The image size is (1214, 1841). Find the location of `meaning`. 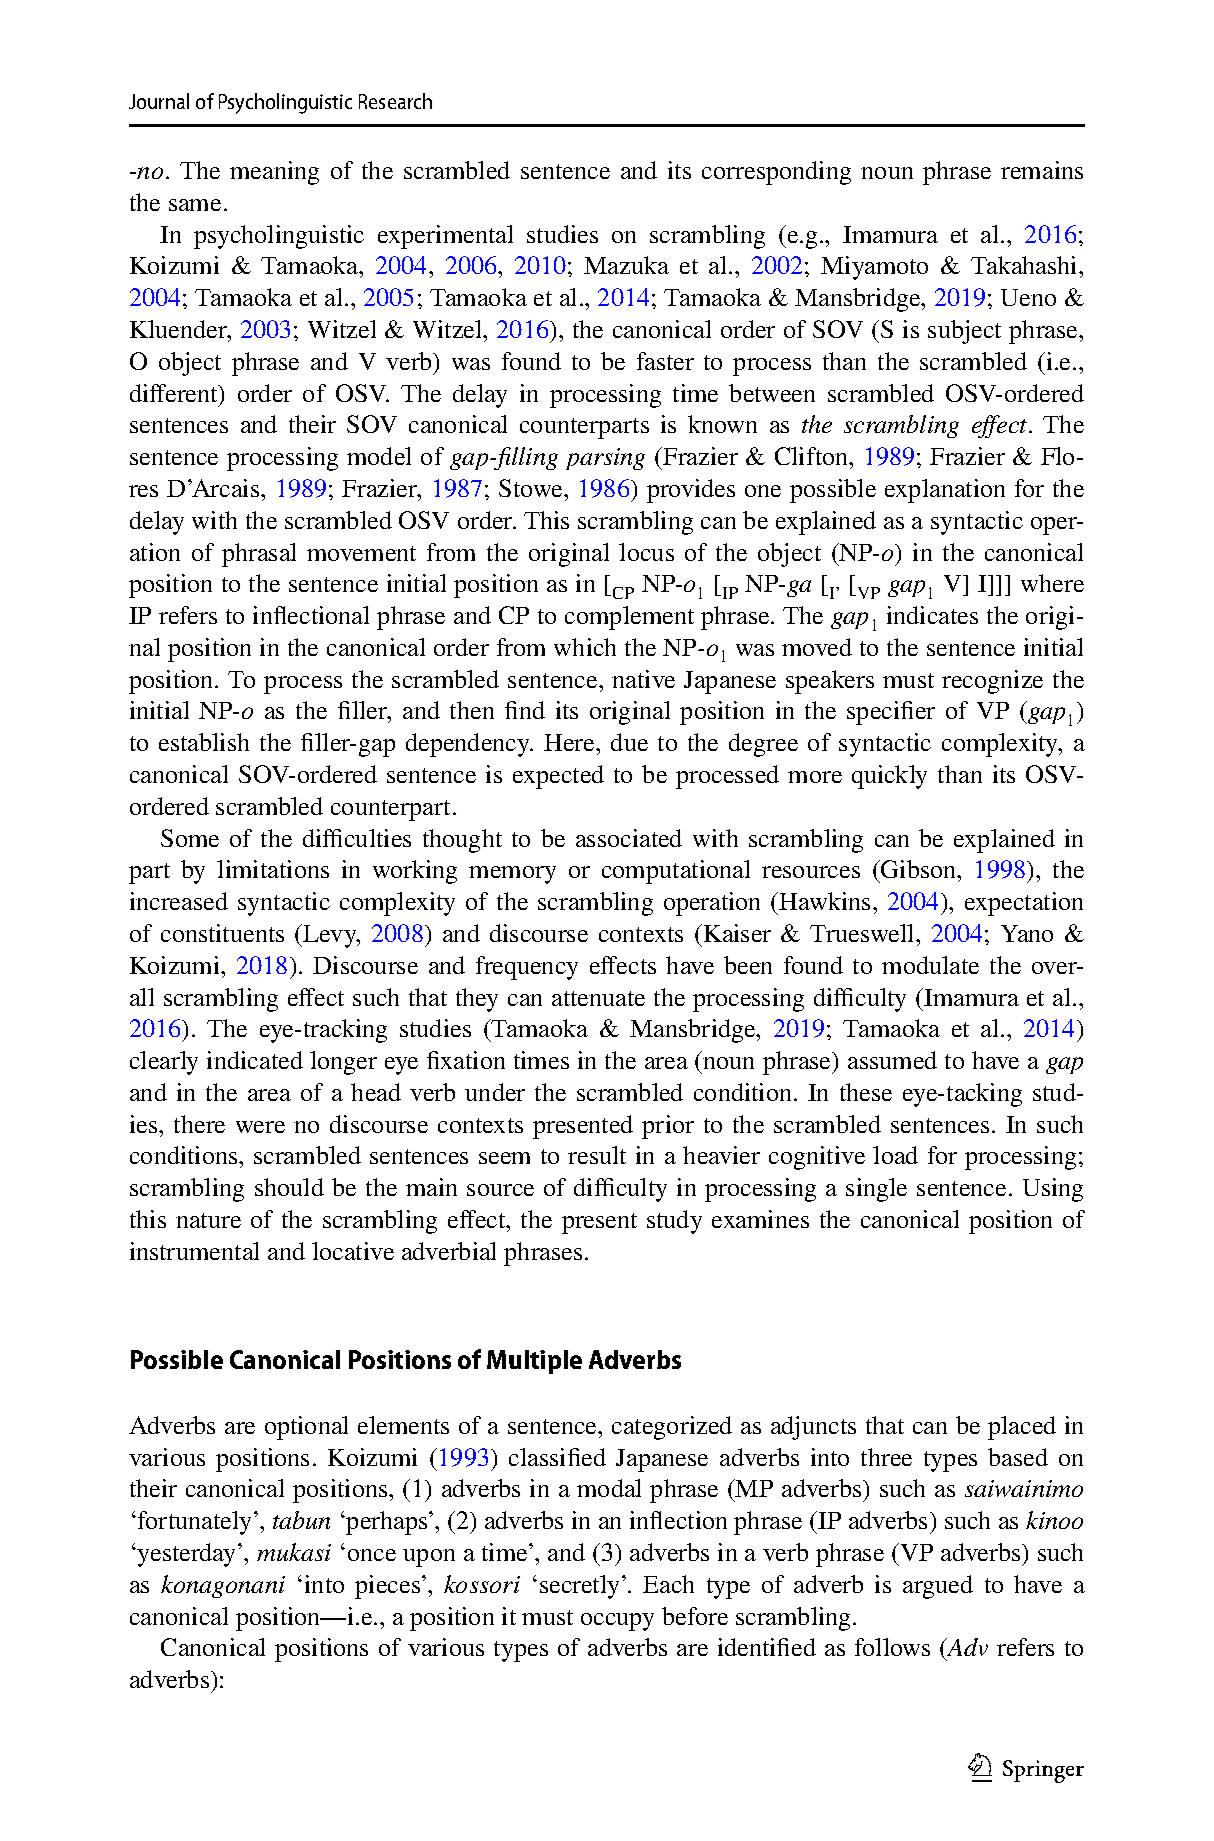

meaning is located at coordinates (274, 173).
